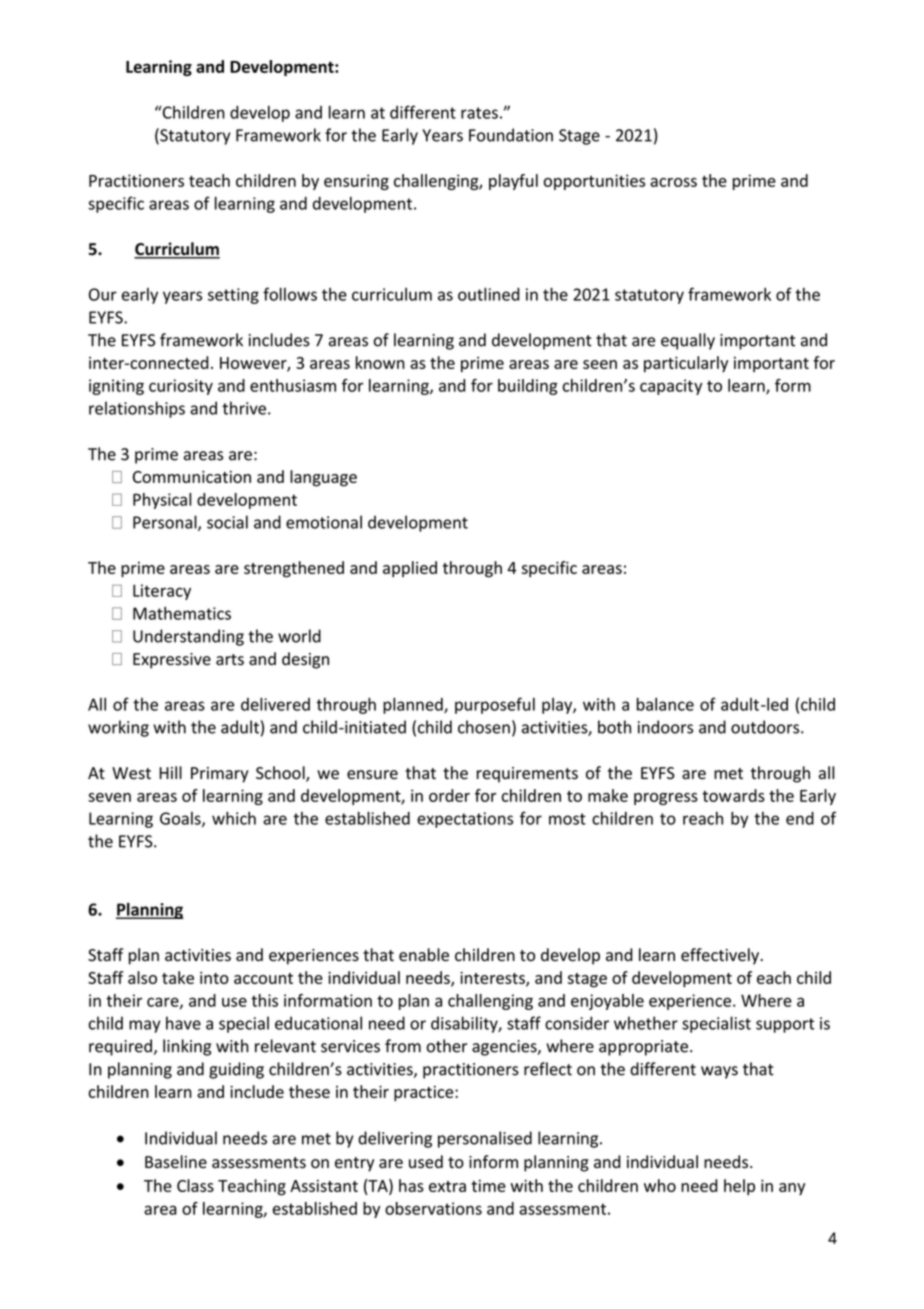 This screenshot has height=1309, width=924. Describe the element at coordinates (195, 1185) in the screenshot. I see `Class` at that location.
